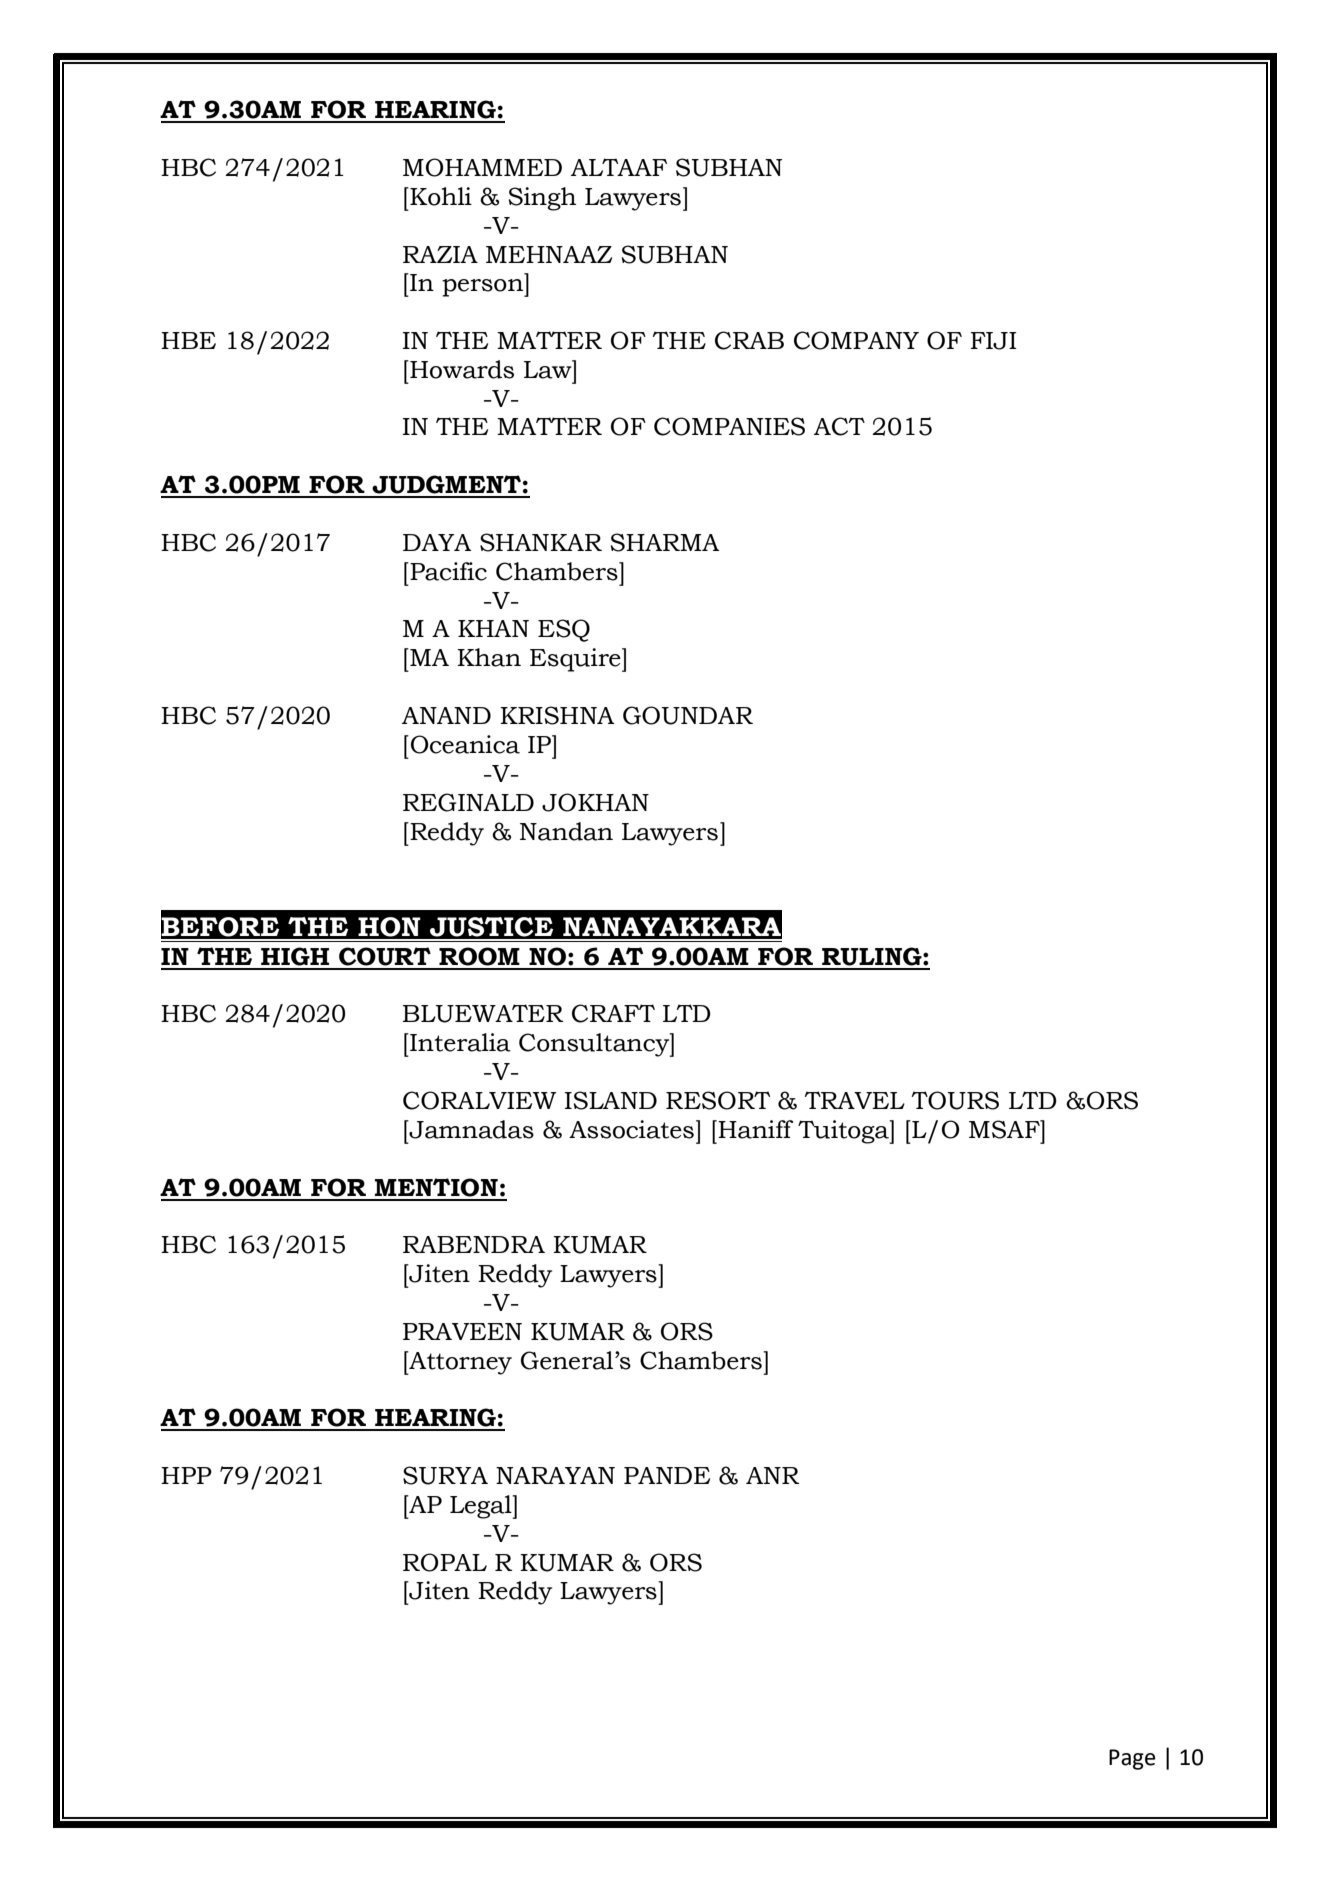 This image has width=1330, height=1881. I want to click on Singh, so click(542, 199).
